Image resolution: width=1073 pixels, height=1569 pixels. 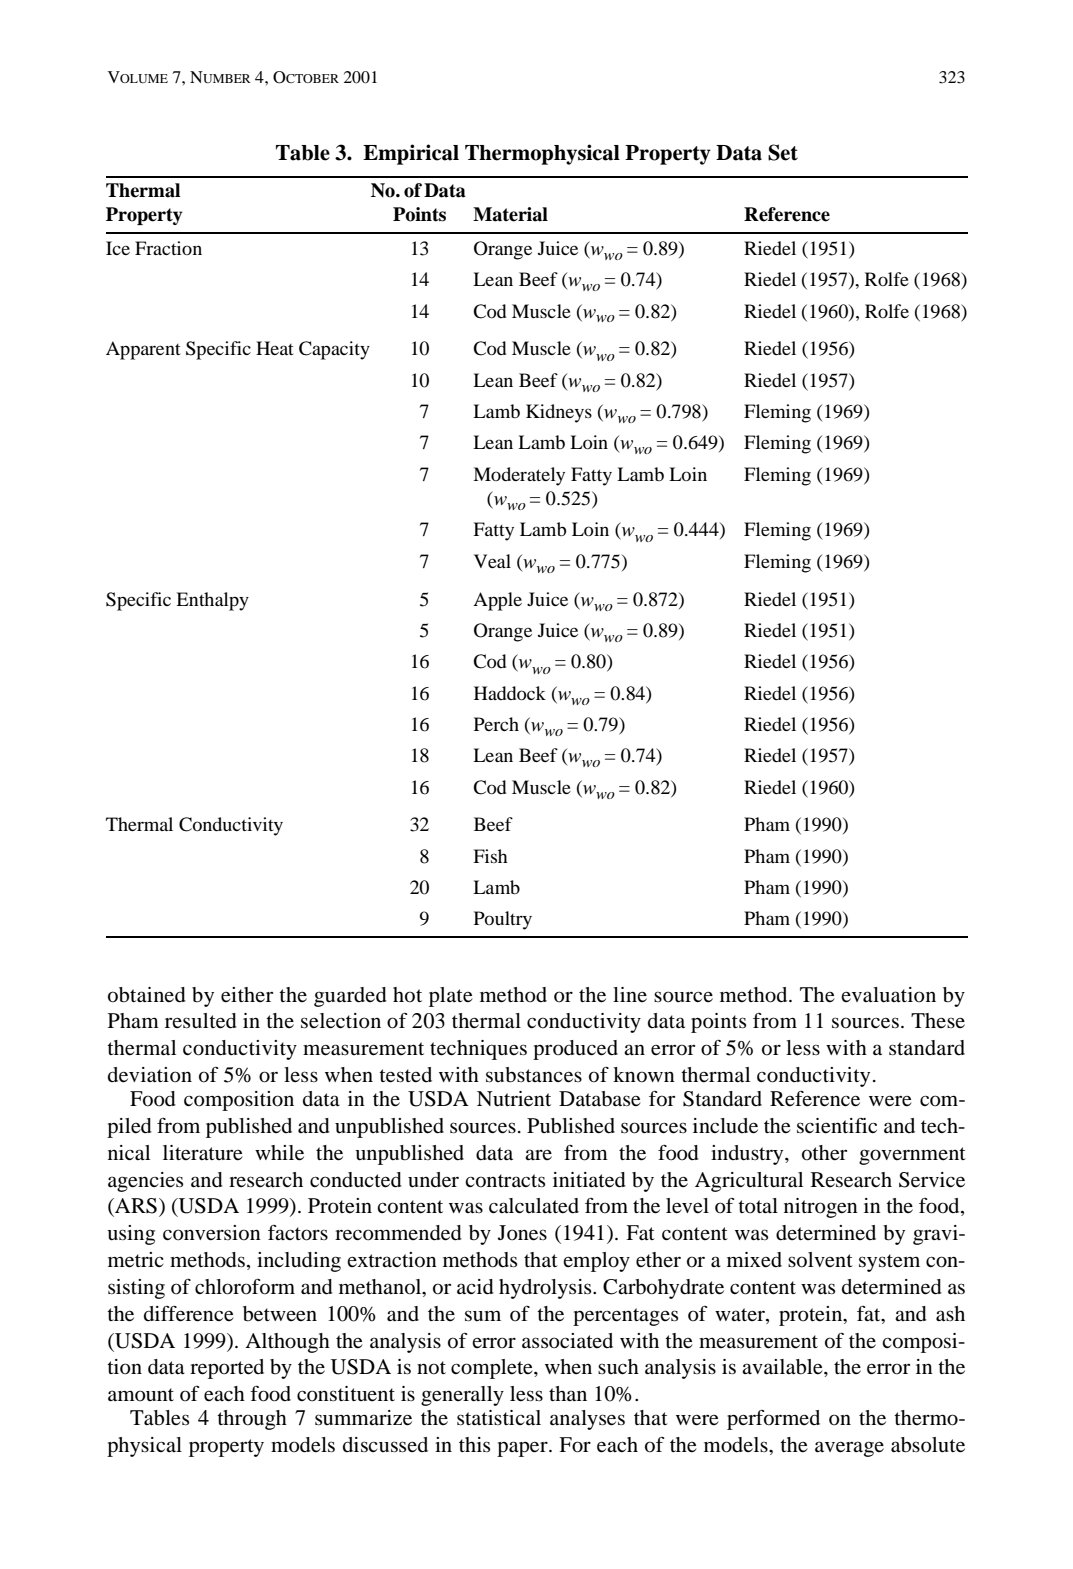 I want to click on statistical, so click(x=499, y=1417).
